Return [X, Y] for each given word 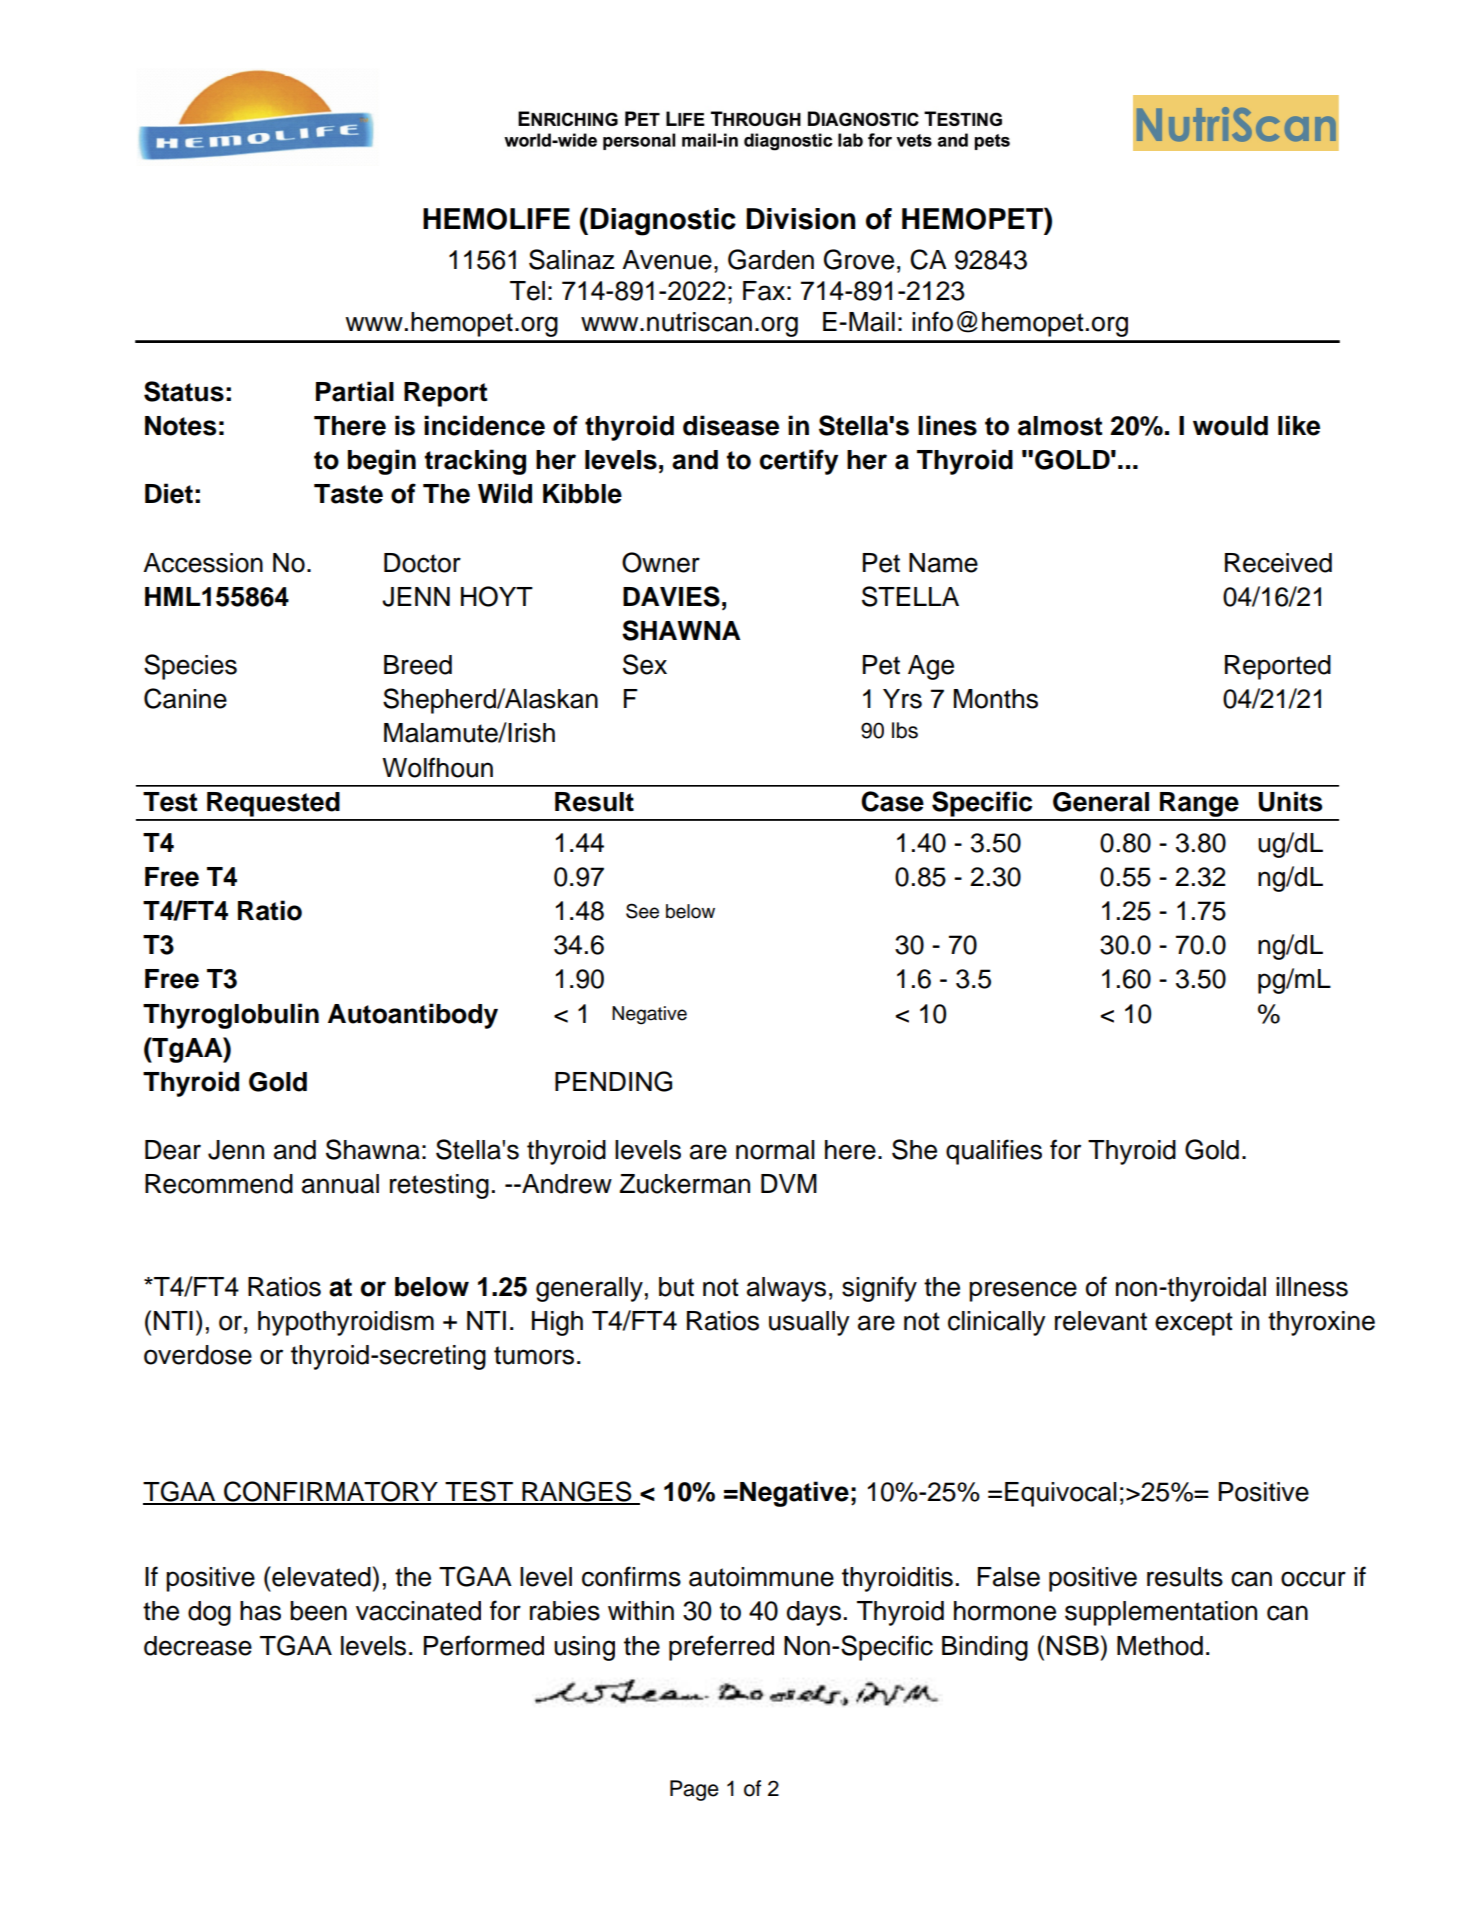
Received [1278, 563]
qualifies [994, 1152]
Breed [418, 665]
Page [694, 1790]
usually [809, 1323]
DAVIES [671, 596]
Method [1160, 1646]
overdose [198, 1355]
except [1194, 1324]
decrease [198, 1646]
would [1230, 426]
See [642, 911]
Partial [355, 391]
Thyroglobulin [231, 1016]
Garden [771, 259]
